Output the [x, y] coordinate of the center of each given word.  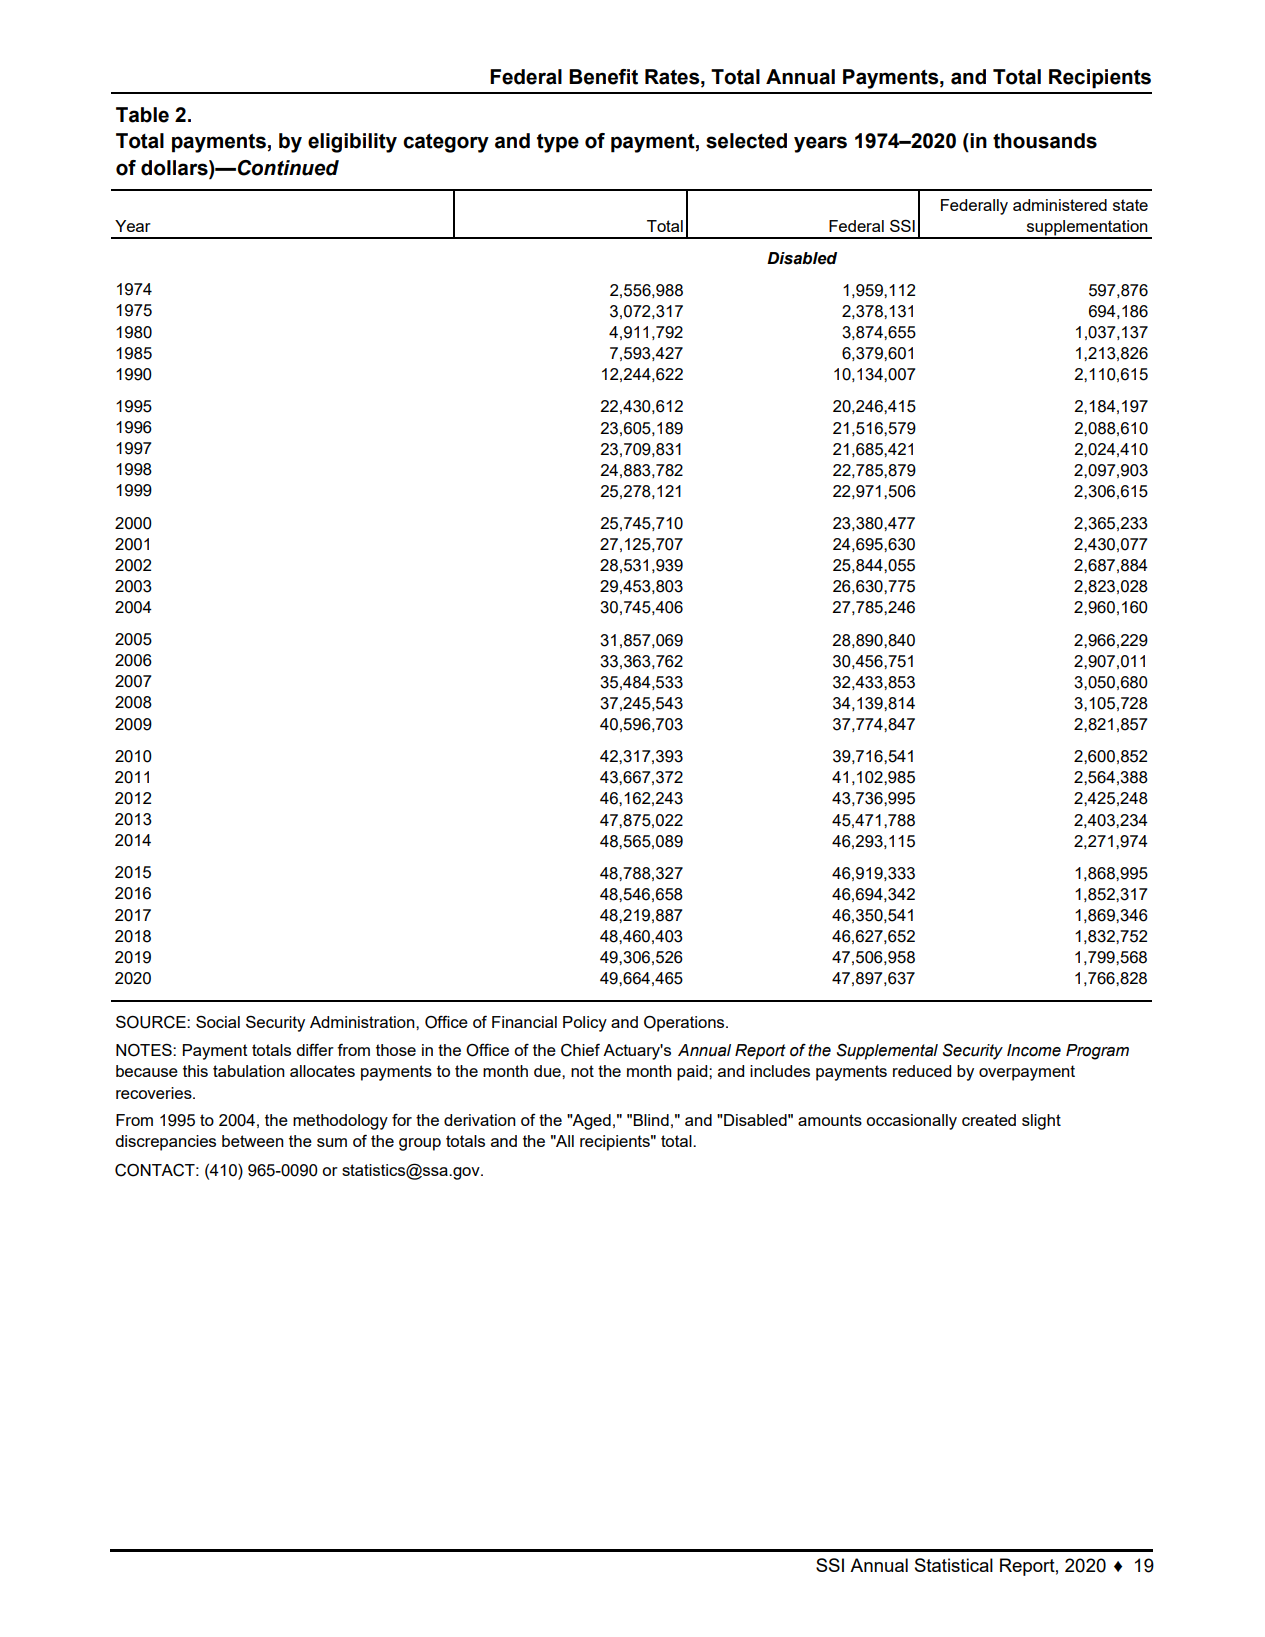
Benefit [603, 77]
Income [1034, 1050]
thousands [1045, 141]
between [253, 1141]
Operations [685, 1024]
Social [218, 1022]
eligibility [352, 143]
